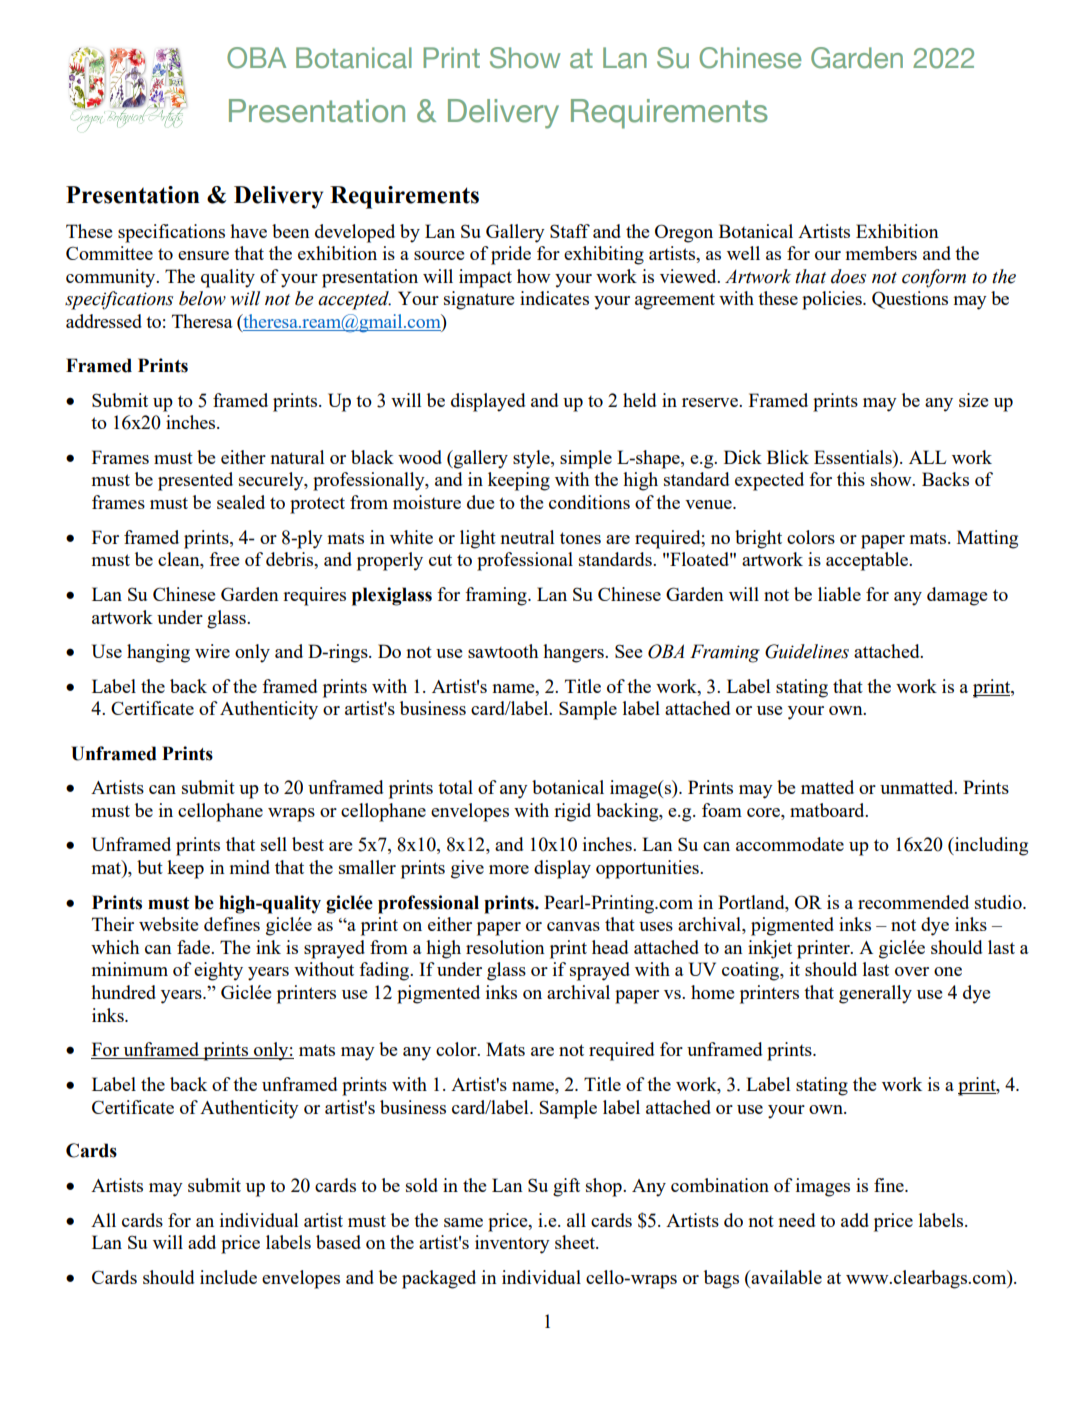  What do you see at coordinates (505, 947) in the image?
I see `resolution` at bounding box center [505, 947].
